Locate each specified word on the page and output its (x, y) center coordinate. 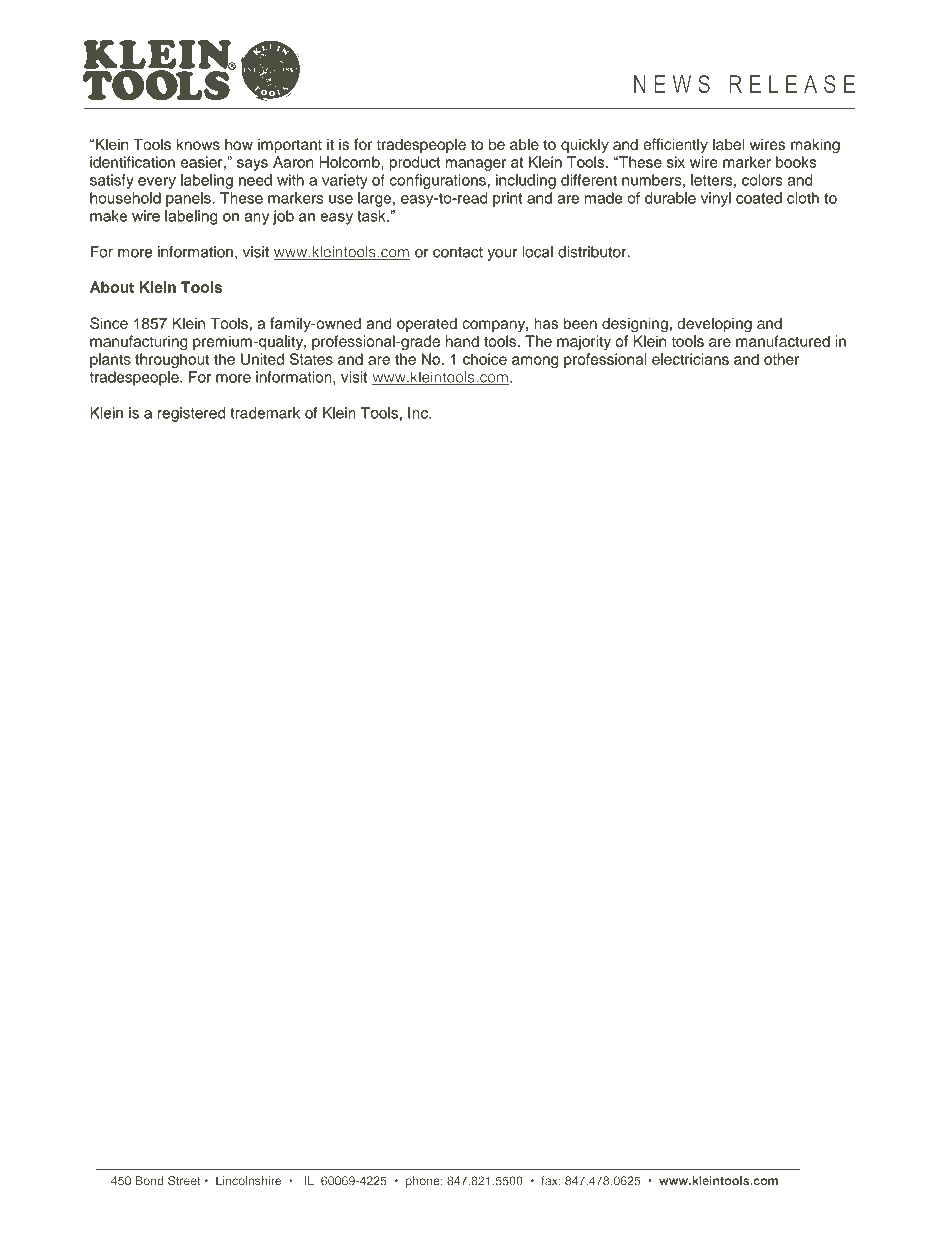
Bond (149, 1180)
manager (476, 165)
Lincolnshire (248, 1181)
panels (189, 199)
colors (762, 180)
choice (485, 359)
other (781, 359)
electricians (690, 359)
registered (191, 414)
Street (184, 1181)
